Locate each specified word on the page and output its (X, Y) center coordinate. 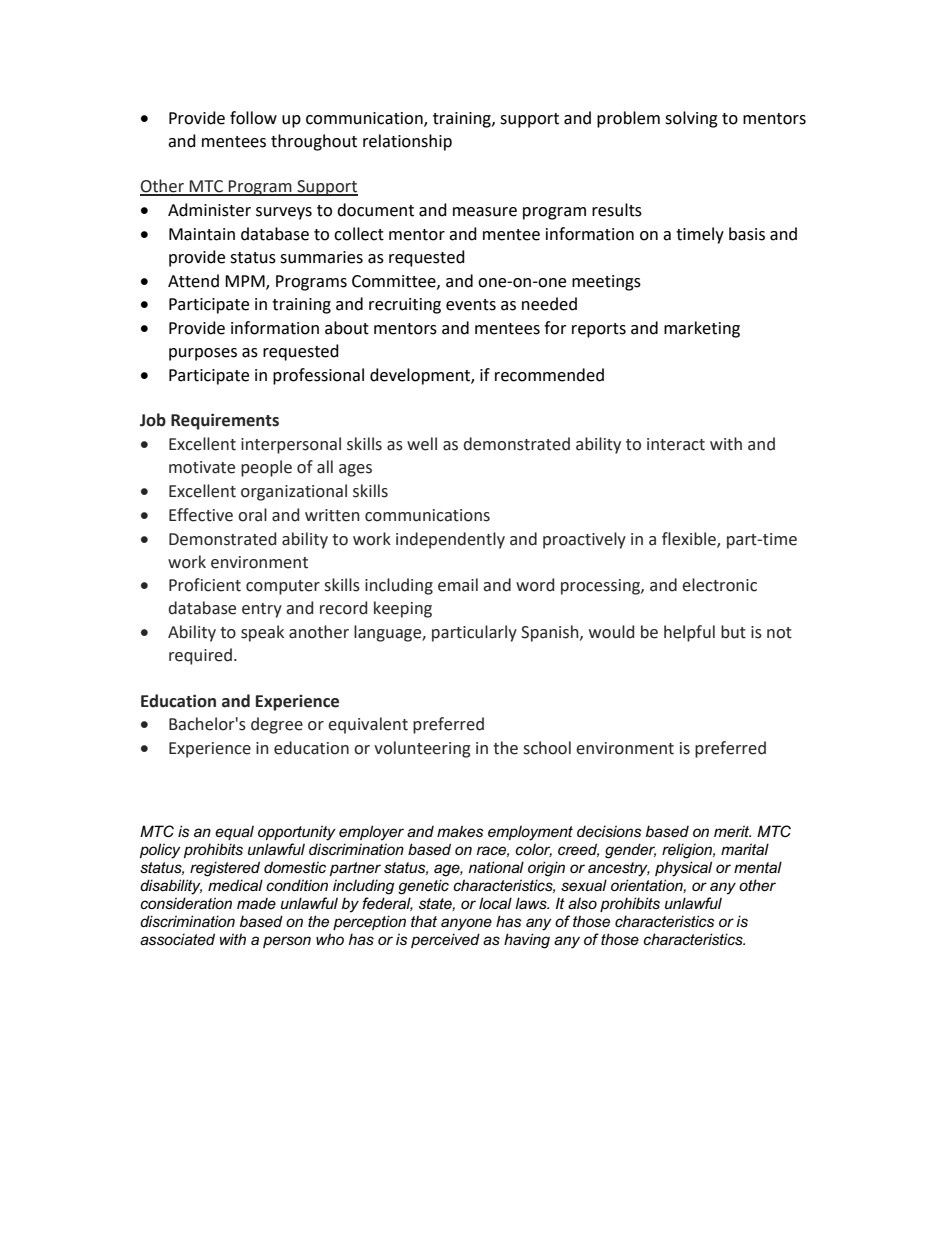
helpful (689, 633)
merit (732, 831)
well (422, 444)
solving (691, 119)
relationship (407, 142)
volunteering (422, 749)
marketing (702, 329)
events (471, 305)
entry (262, 610)
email (458, 585)
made (256, 903)
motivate (202, 467)
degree (277, 725)
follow (253, 118)
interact (676, 444)
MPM (246, 282)
